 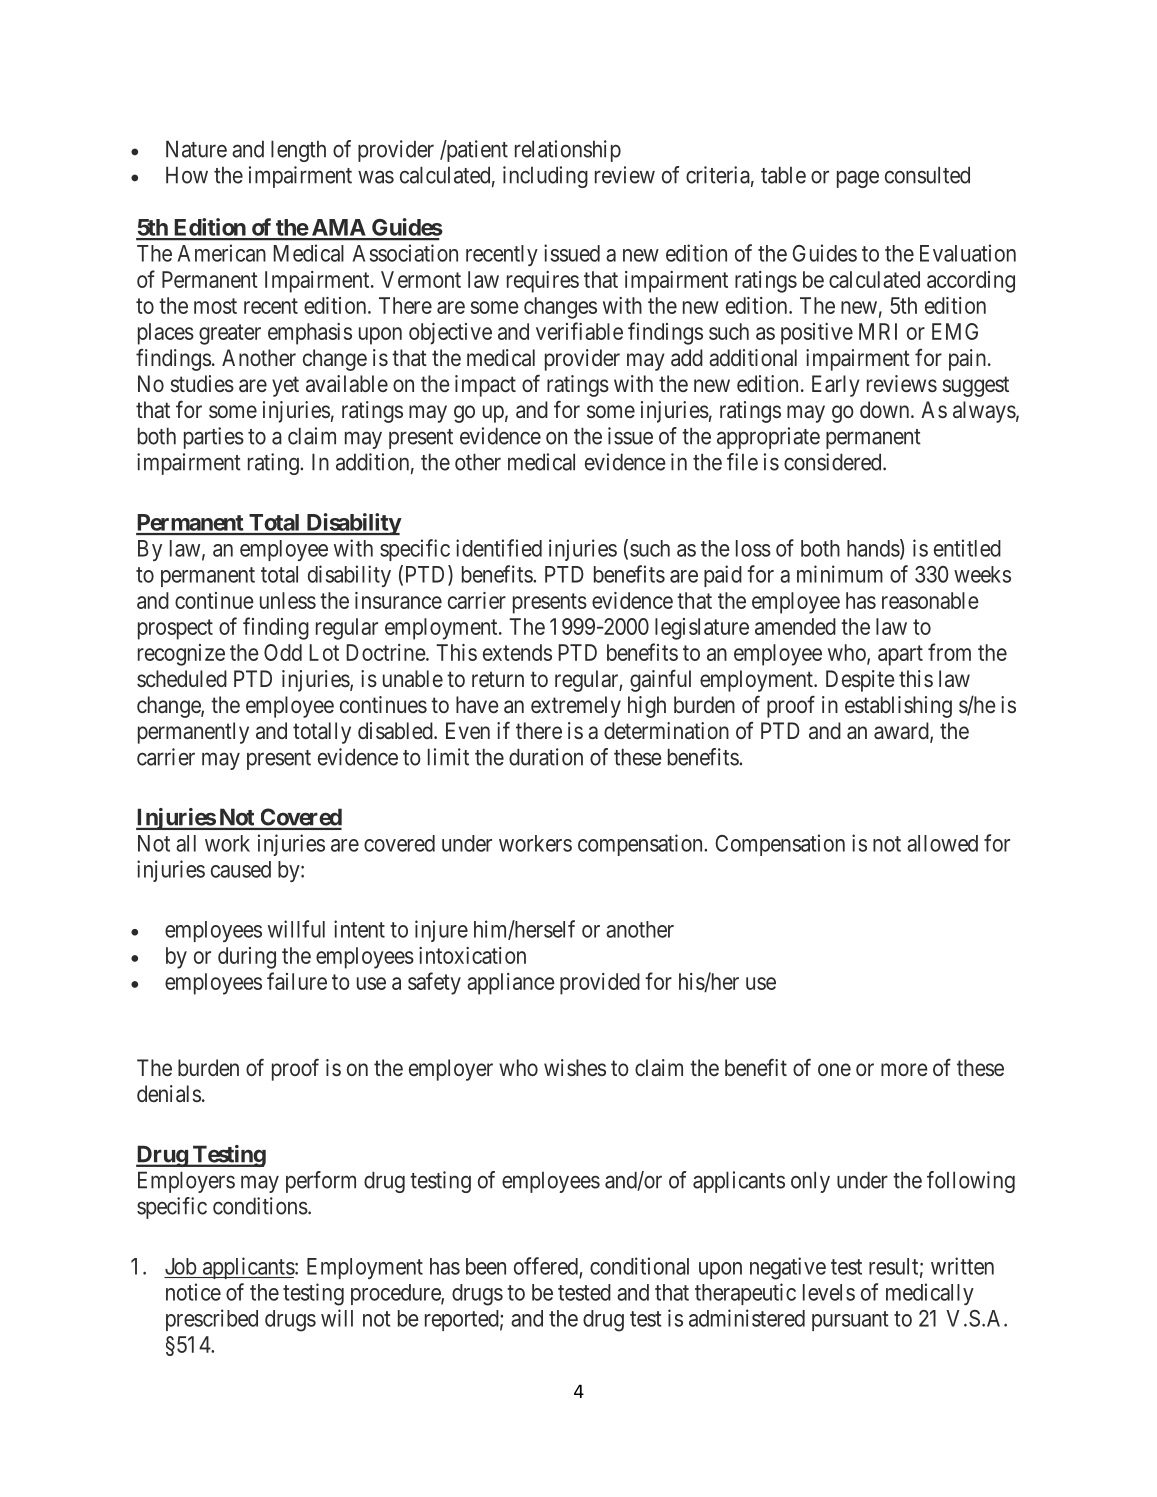 I want to click on prescribed, so click(x=212, y=1320).
